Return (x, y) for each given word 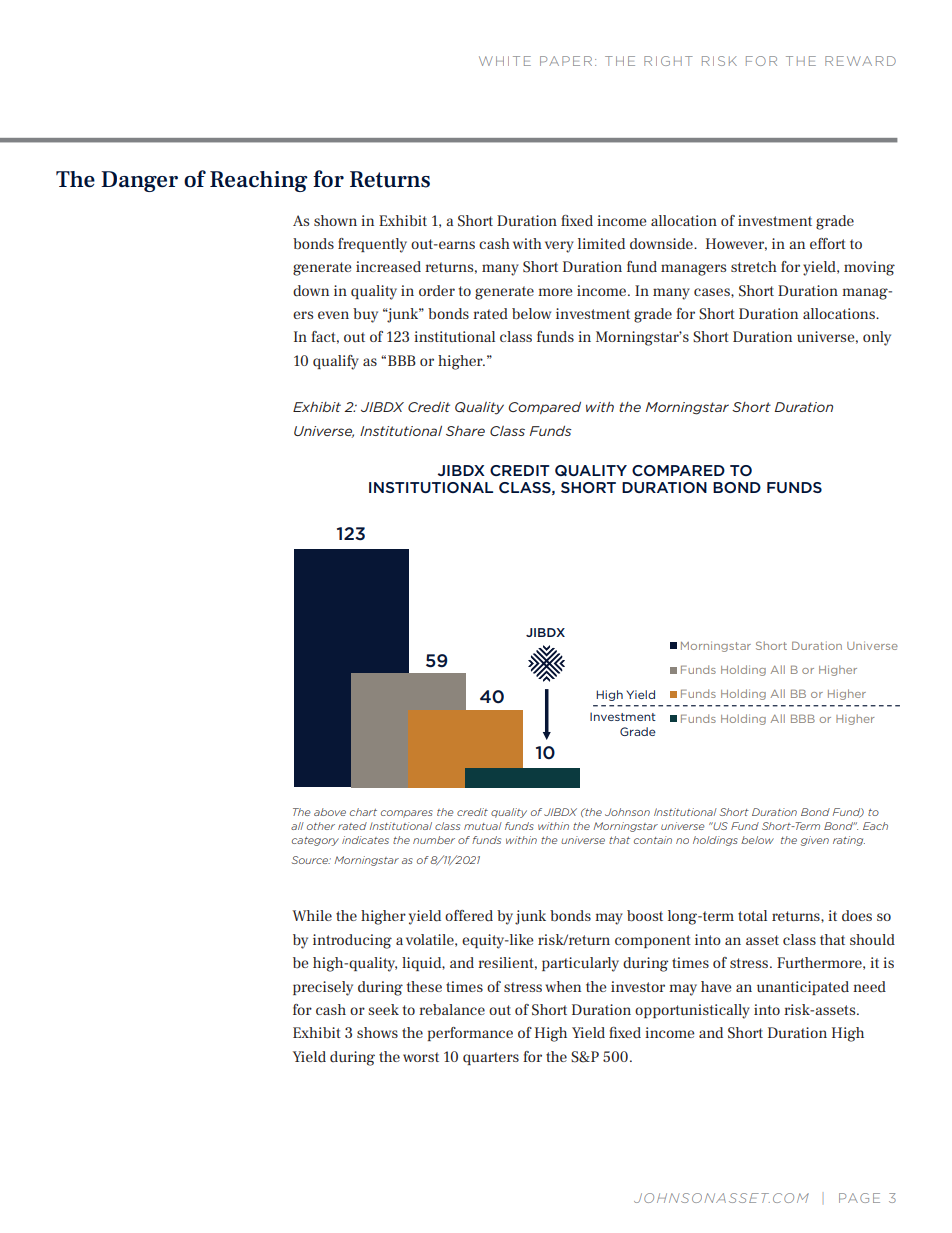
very (559, 247)
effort (828, 243)
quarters (491, 1058)
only (877, 338)
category (315, 841)
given (815, 841)
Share (465, 431)
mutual (483, 826)
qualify (336, 362)
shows (377, 1032)
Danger (139, 181)
